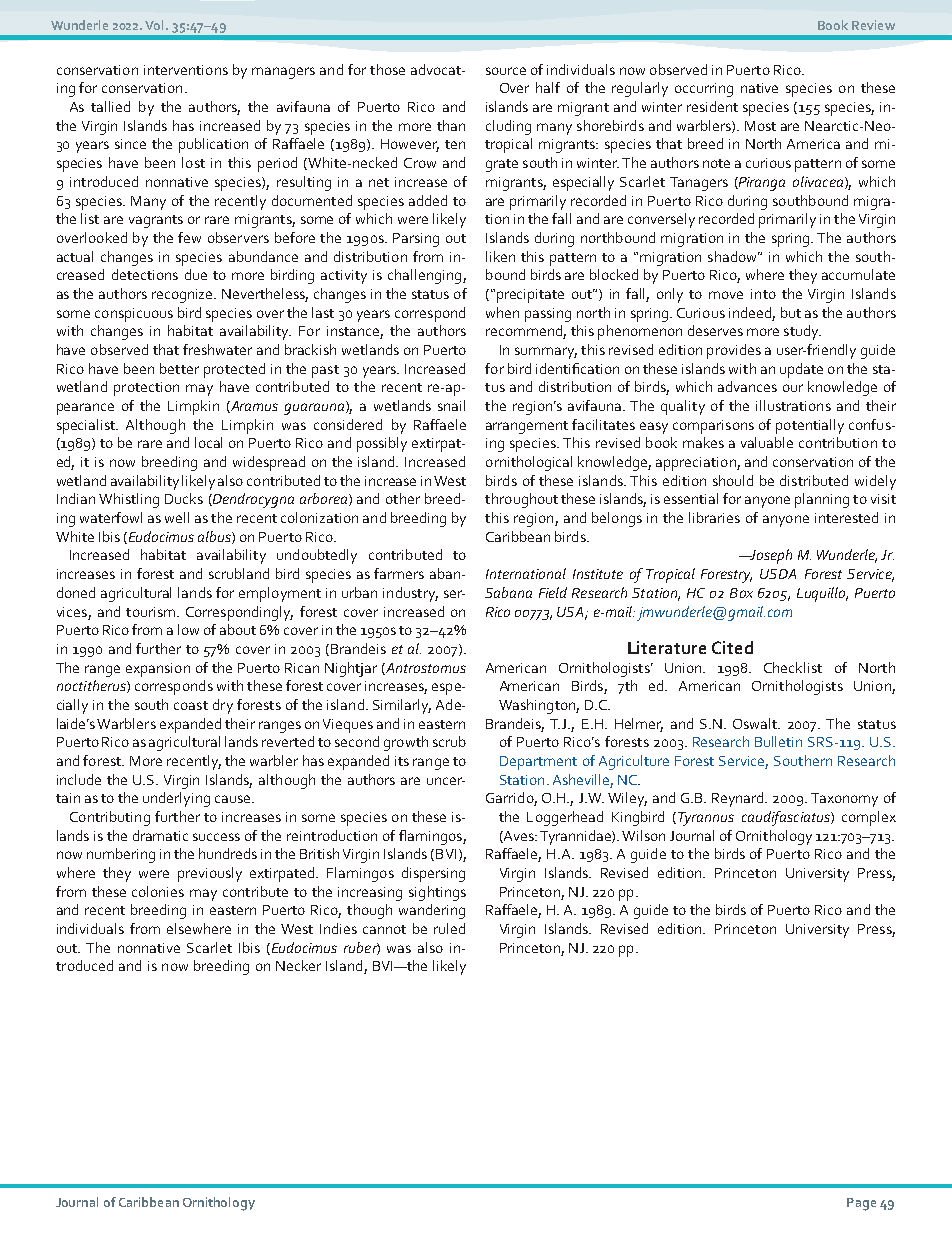 The image size is (952, 1233). What do you see at coordinates (156, 25) in the screenshot?
I see `Vol` at bounding box center [156, 25].
